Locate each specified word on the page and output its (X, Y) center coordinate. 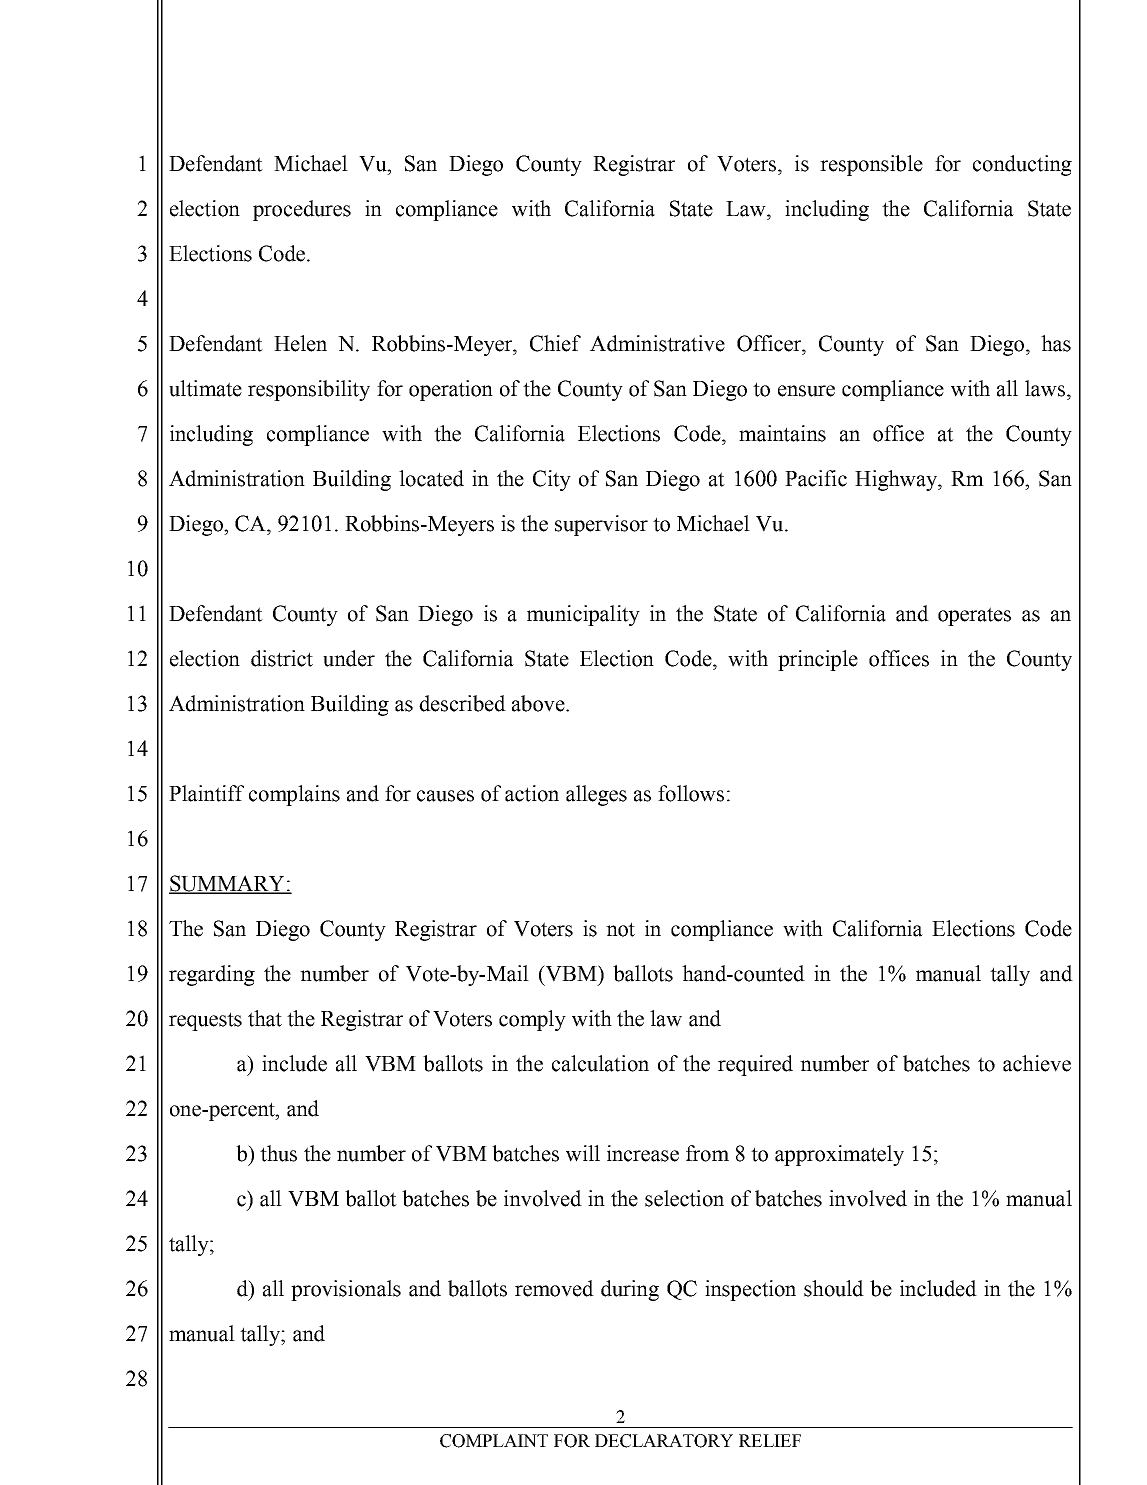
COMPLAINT (494, 1441)
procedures (302, 210)
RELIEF (770, 1440)
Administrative (657, 343)
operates (974, 616)
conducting (1022, 165)
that (265, 1018)
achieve (1037, 1063)
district (282, 658)
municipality (583, 615)
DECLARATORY (664, 1441)
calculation (600, 1063)
